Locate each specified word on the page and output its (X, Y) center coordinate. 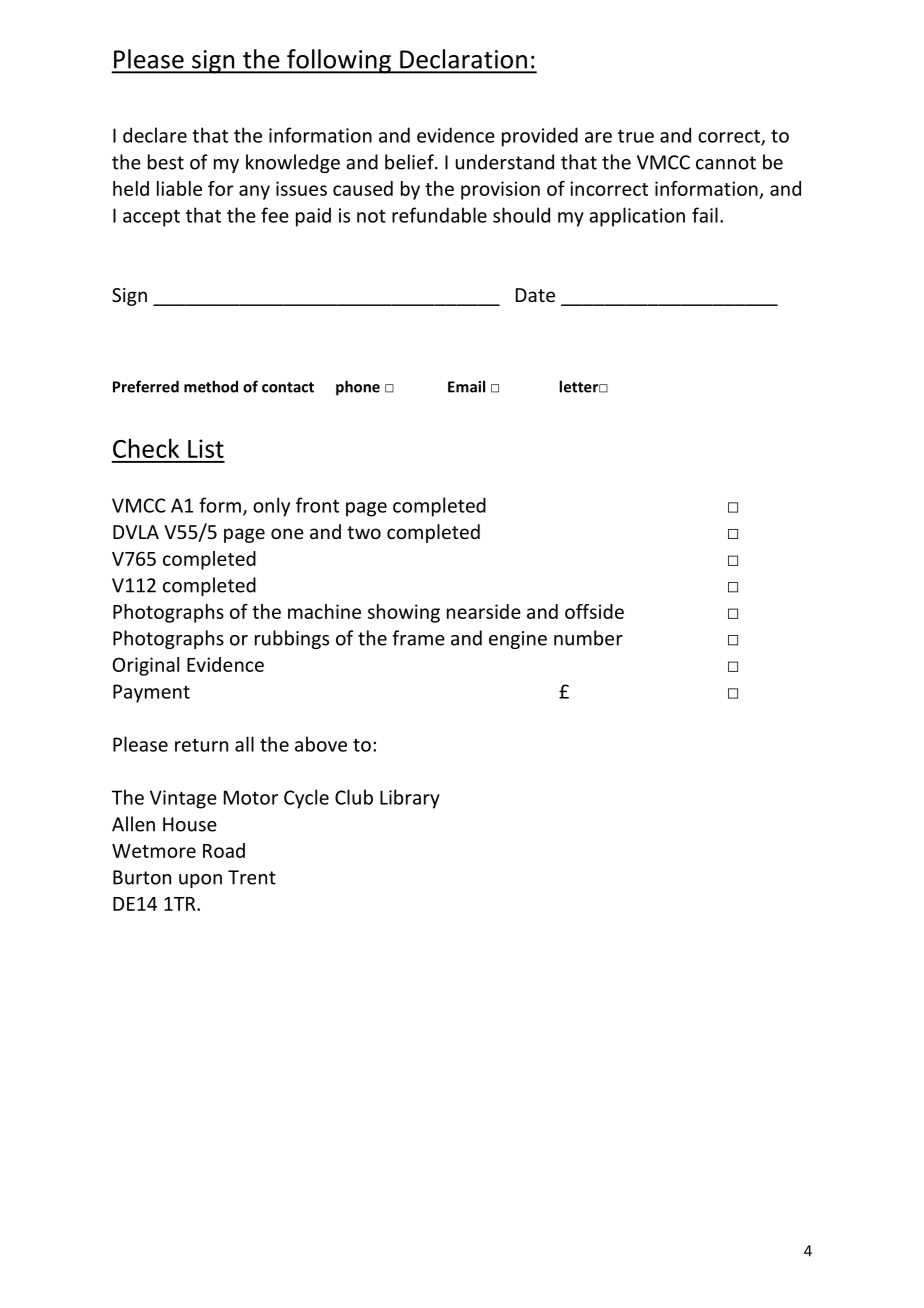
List (206, 448)
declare (155, 135)
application (637, 217)
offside (594, 611)
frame (418, 638)
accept (151, 218)
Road (224, 850)
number (588, 638)
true (636, 136)
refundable (439, 215)
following (339, 61)
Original (146, 666)
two (364, 532)
